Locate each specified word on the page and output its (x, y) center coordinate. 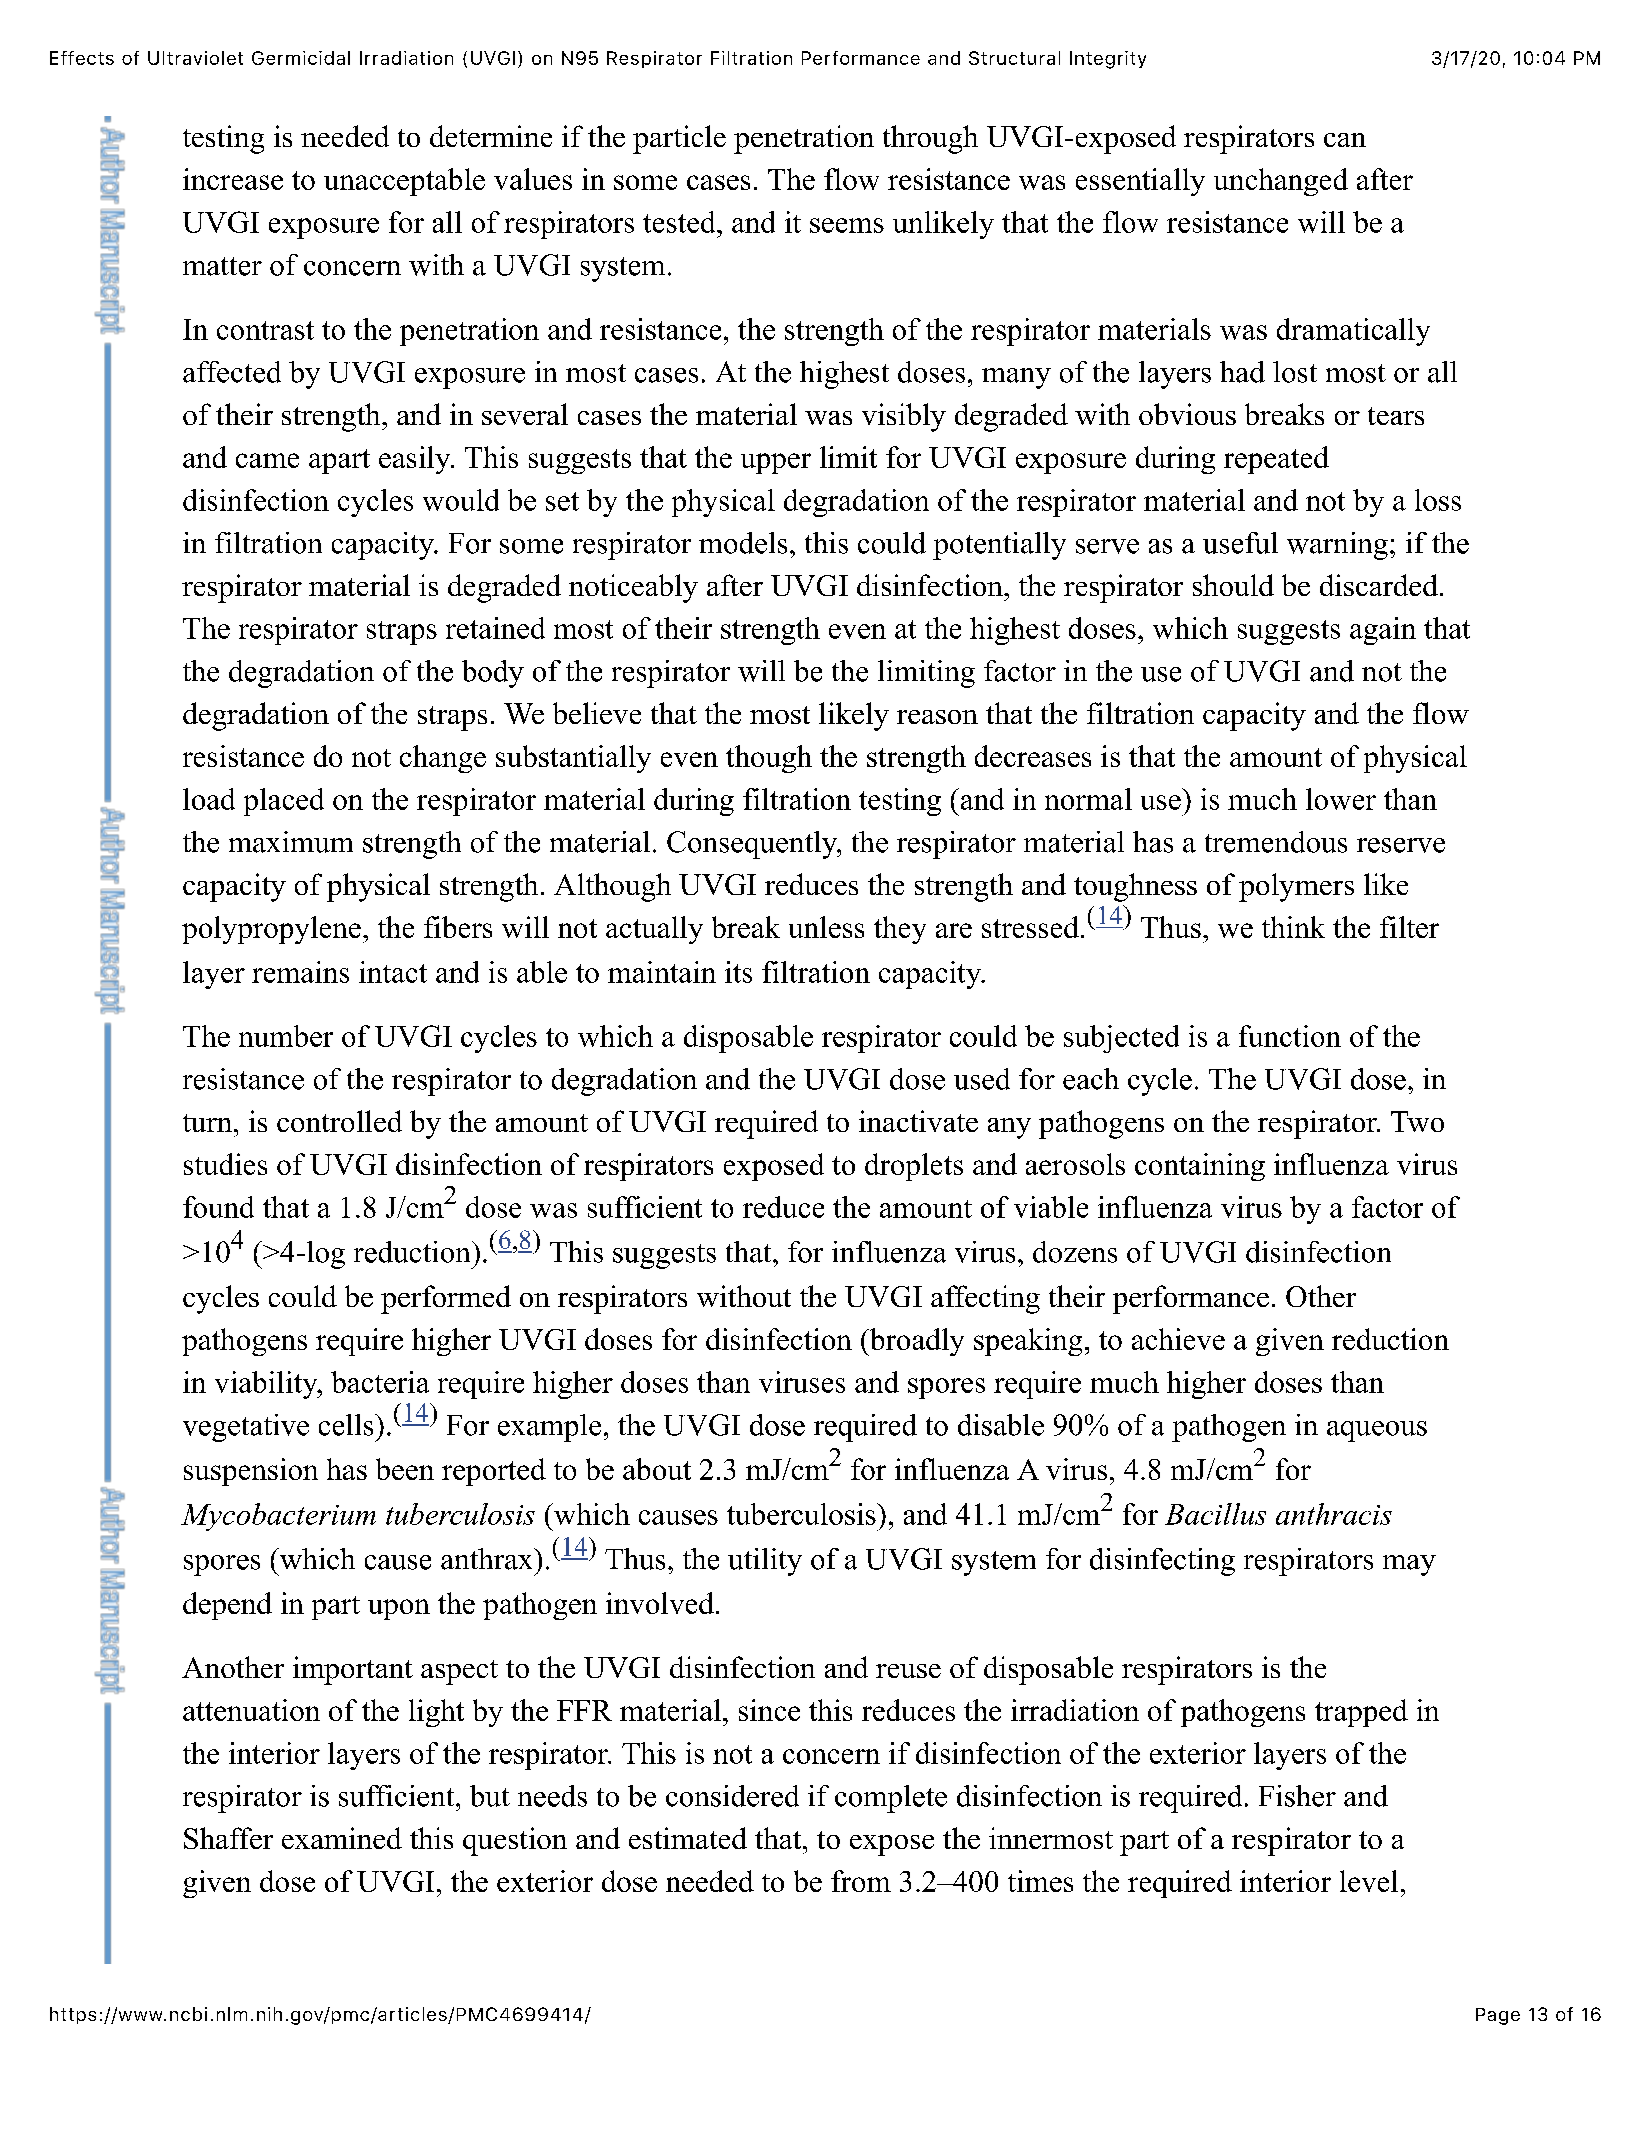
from (861, 1881)
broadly (915, 1342)
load (209, 799)
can (1345, 140)
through (930, 139)
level (1369, 1881)
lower (1341, 799)
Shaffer (228, 1838)
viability (267, 1385)
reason (937, 717)
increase (233, 179)
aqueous (1377, 1431)
